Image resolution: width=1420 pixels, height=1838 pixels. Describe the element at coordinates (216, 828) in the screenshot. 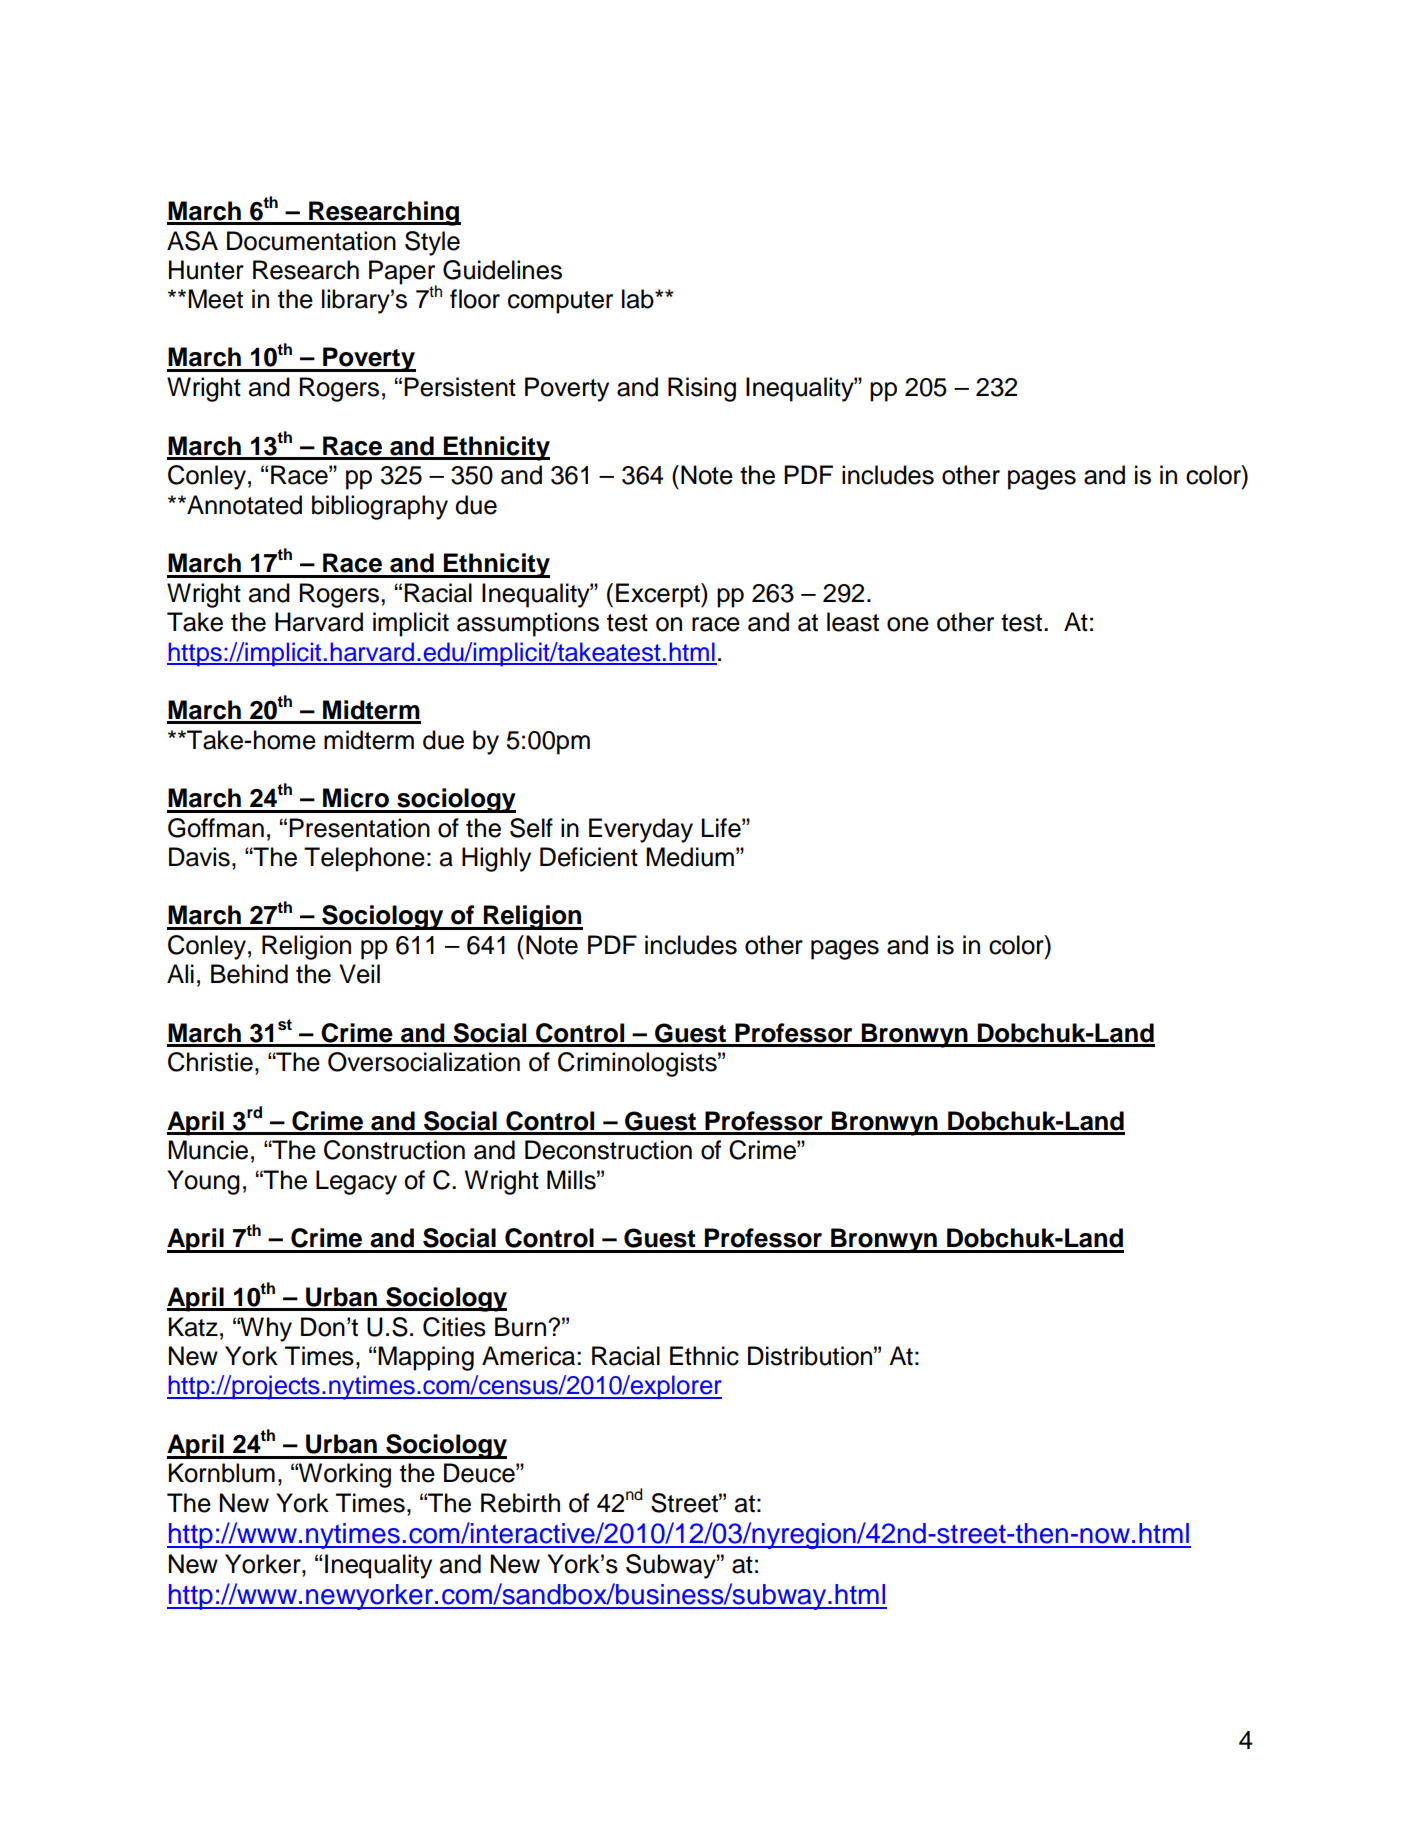

I see `Goffman` at that location.
